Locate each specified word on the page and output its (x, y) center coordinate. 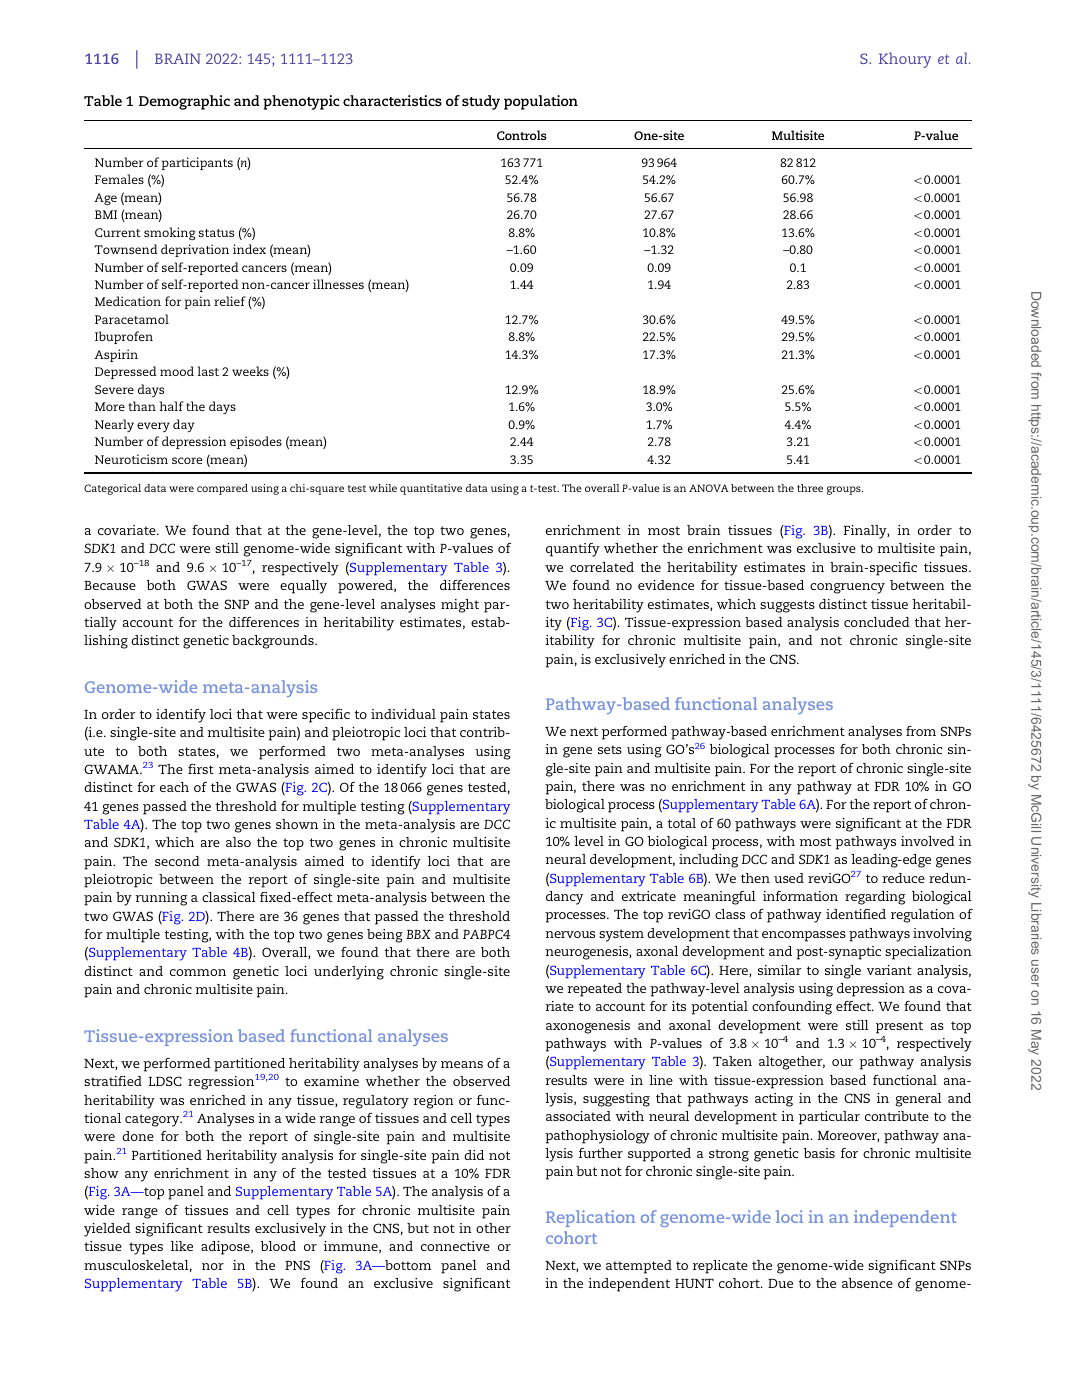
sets (610, 749)
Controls (522, 135)
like (182, 1246)
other (493, 1228)
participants (197, 163)
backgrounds (274, 642)
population (541, 102)
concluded (877, 622)
